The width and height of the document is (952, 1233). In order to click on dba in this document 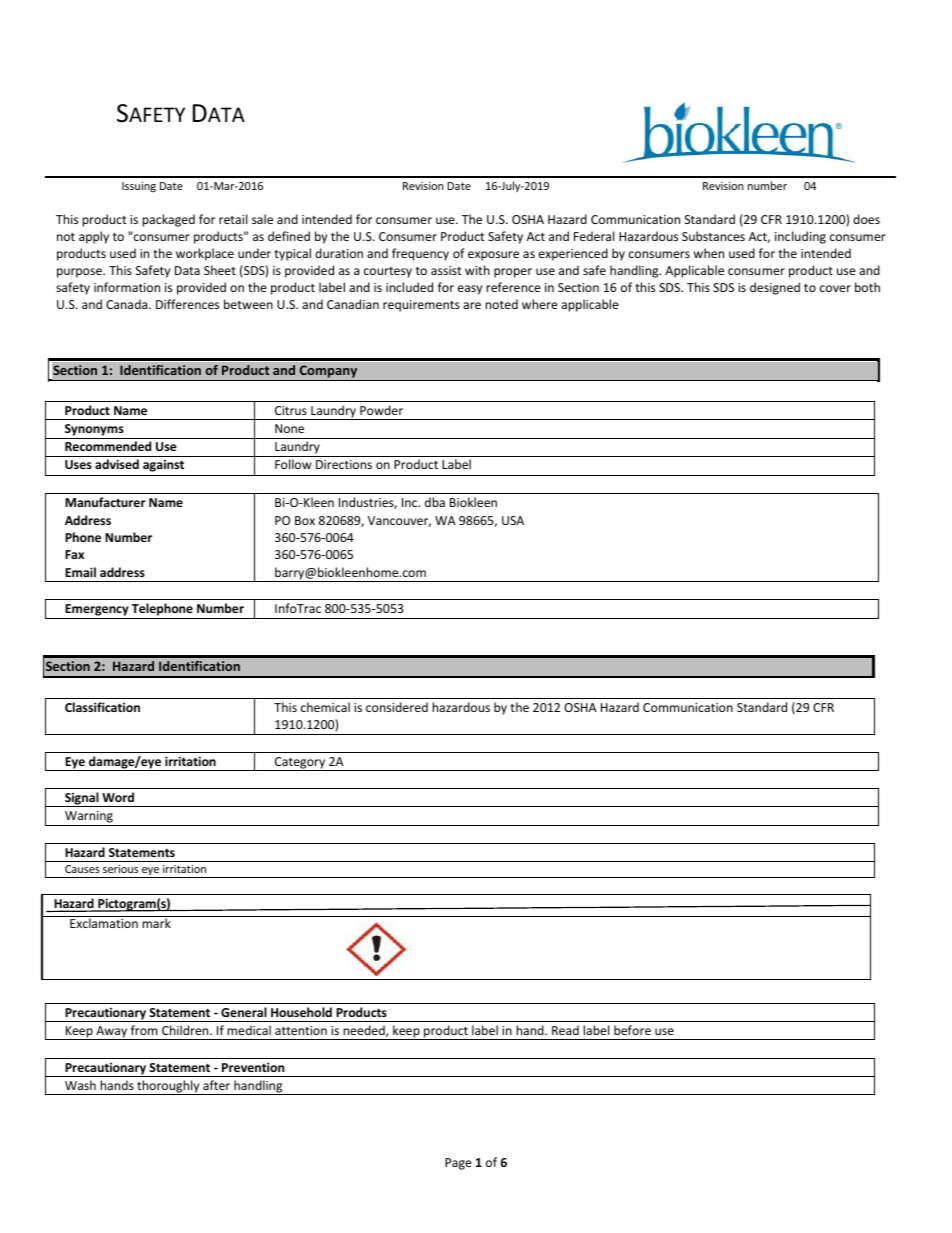, I will do `click(435, 502)`.
